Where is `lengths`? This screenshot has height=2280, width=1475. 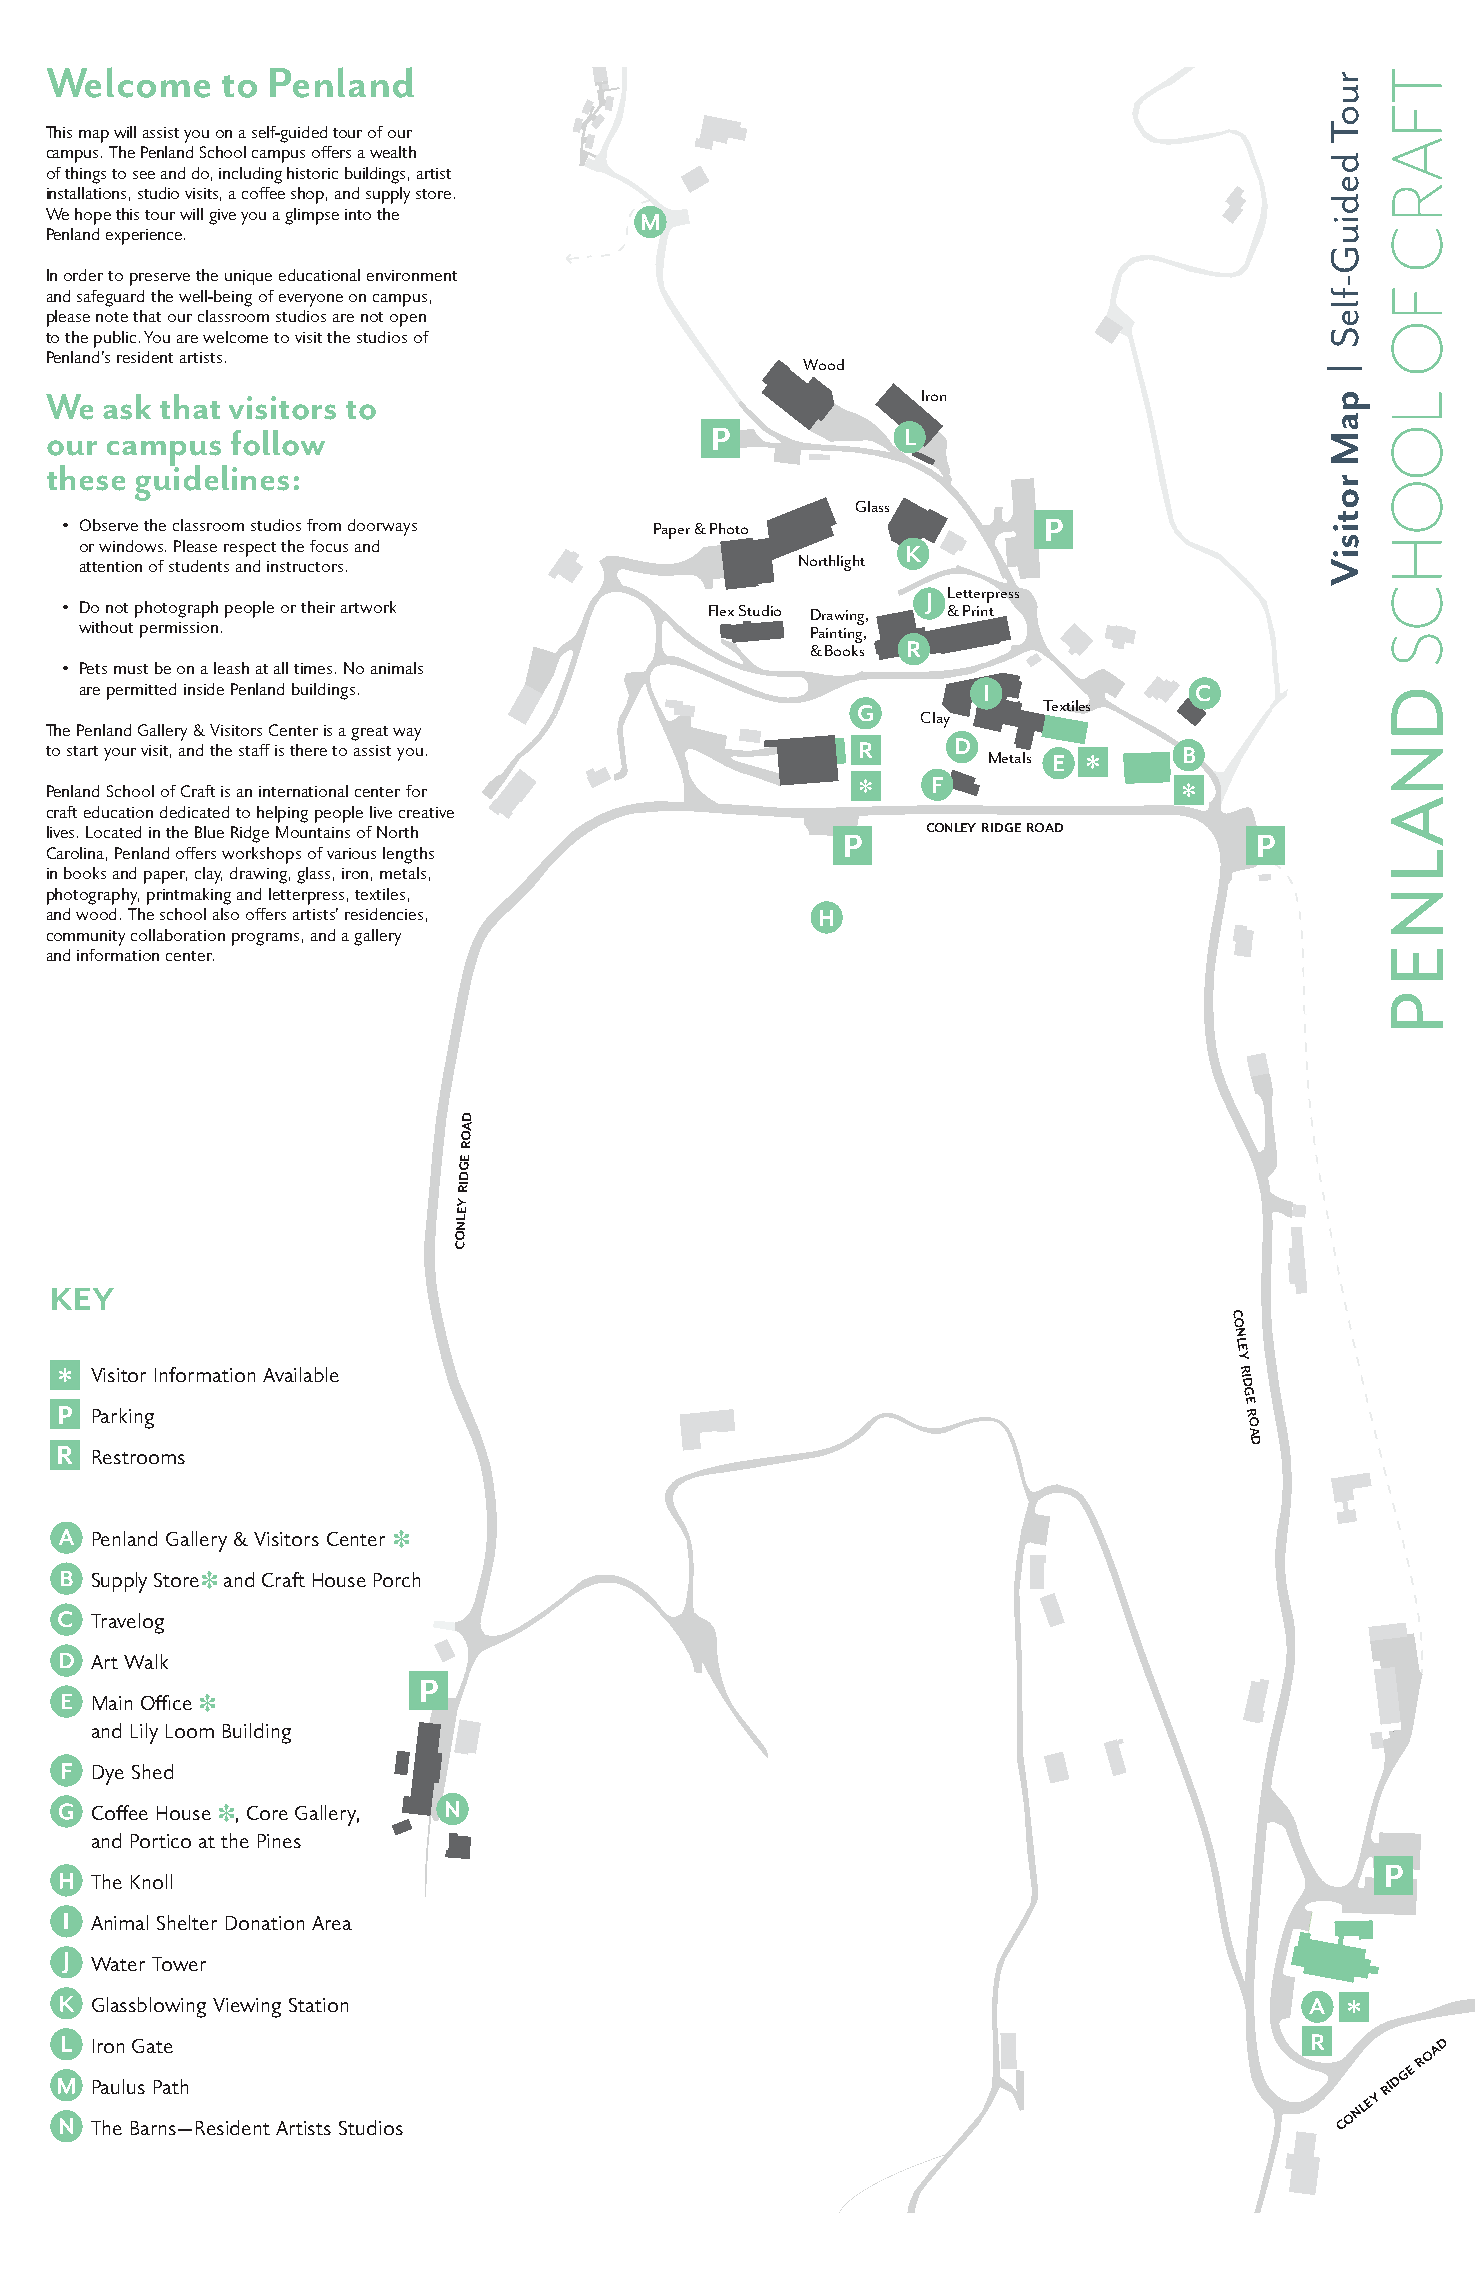 lengths is located at coordinates (408, 855).
